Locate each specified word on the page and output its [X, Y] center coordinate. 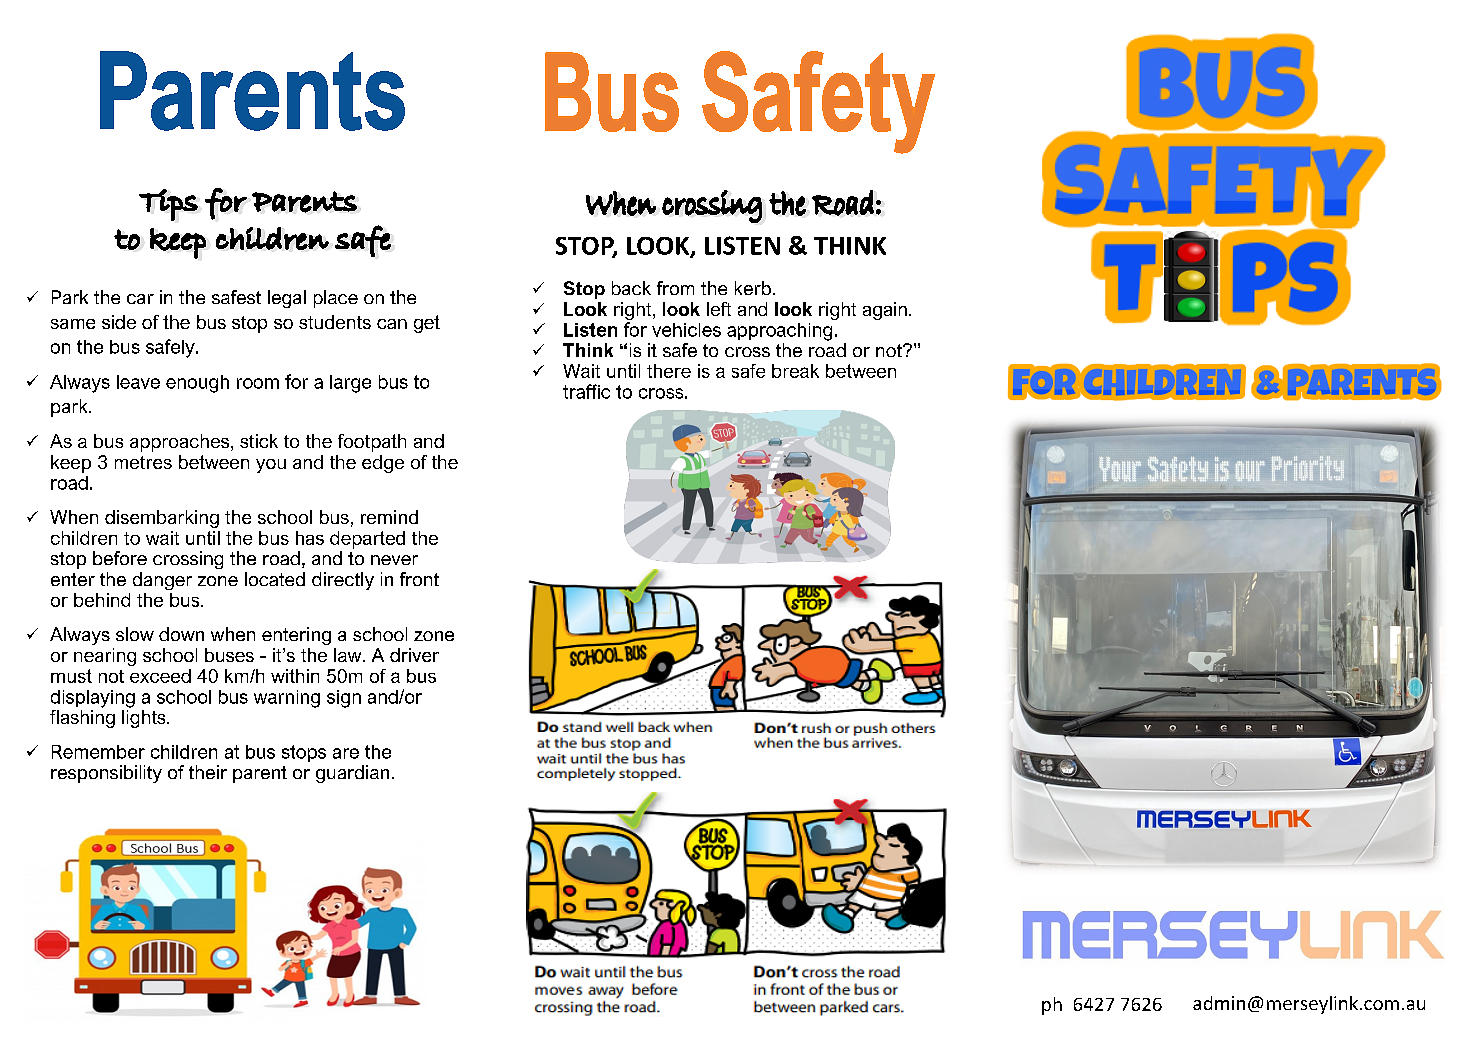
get [427, 324]
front [419, 579]
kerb [753, 288]
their [208, 772]
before [120, 558]
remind [389, 517]
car [140, 299]
